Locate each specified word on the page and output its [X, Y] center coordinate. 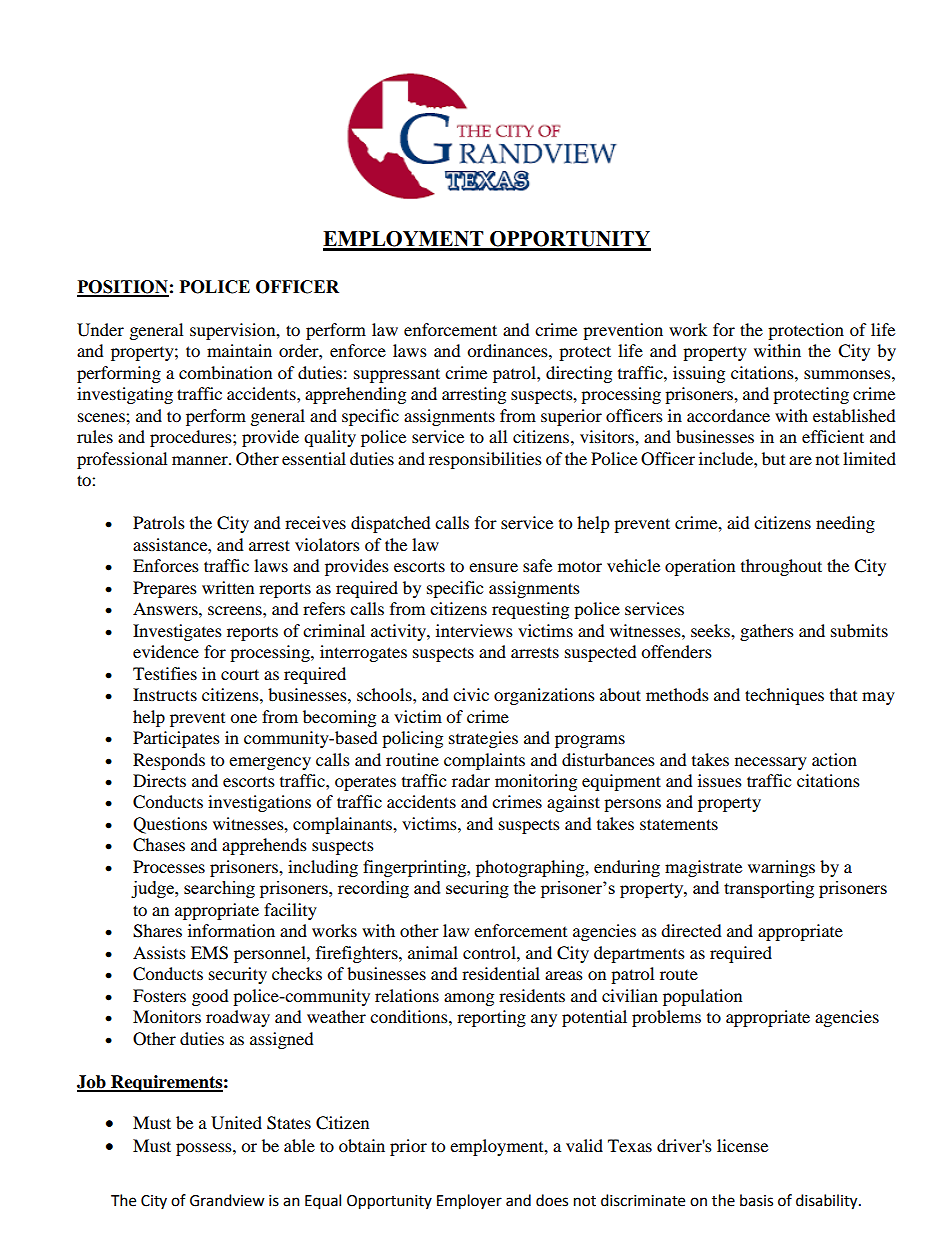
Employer [469, 1202]
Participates [176, 739]
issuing [699, 374]
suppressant [397, 375]
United [236, 1123]
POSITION [123, 288]
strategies [483, 739]
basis [756, 1200]
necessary [771, 763]
